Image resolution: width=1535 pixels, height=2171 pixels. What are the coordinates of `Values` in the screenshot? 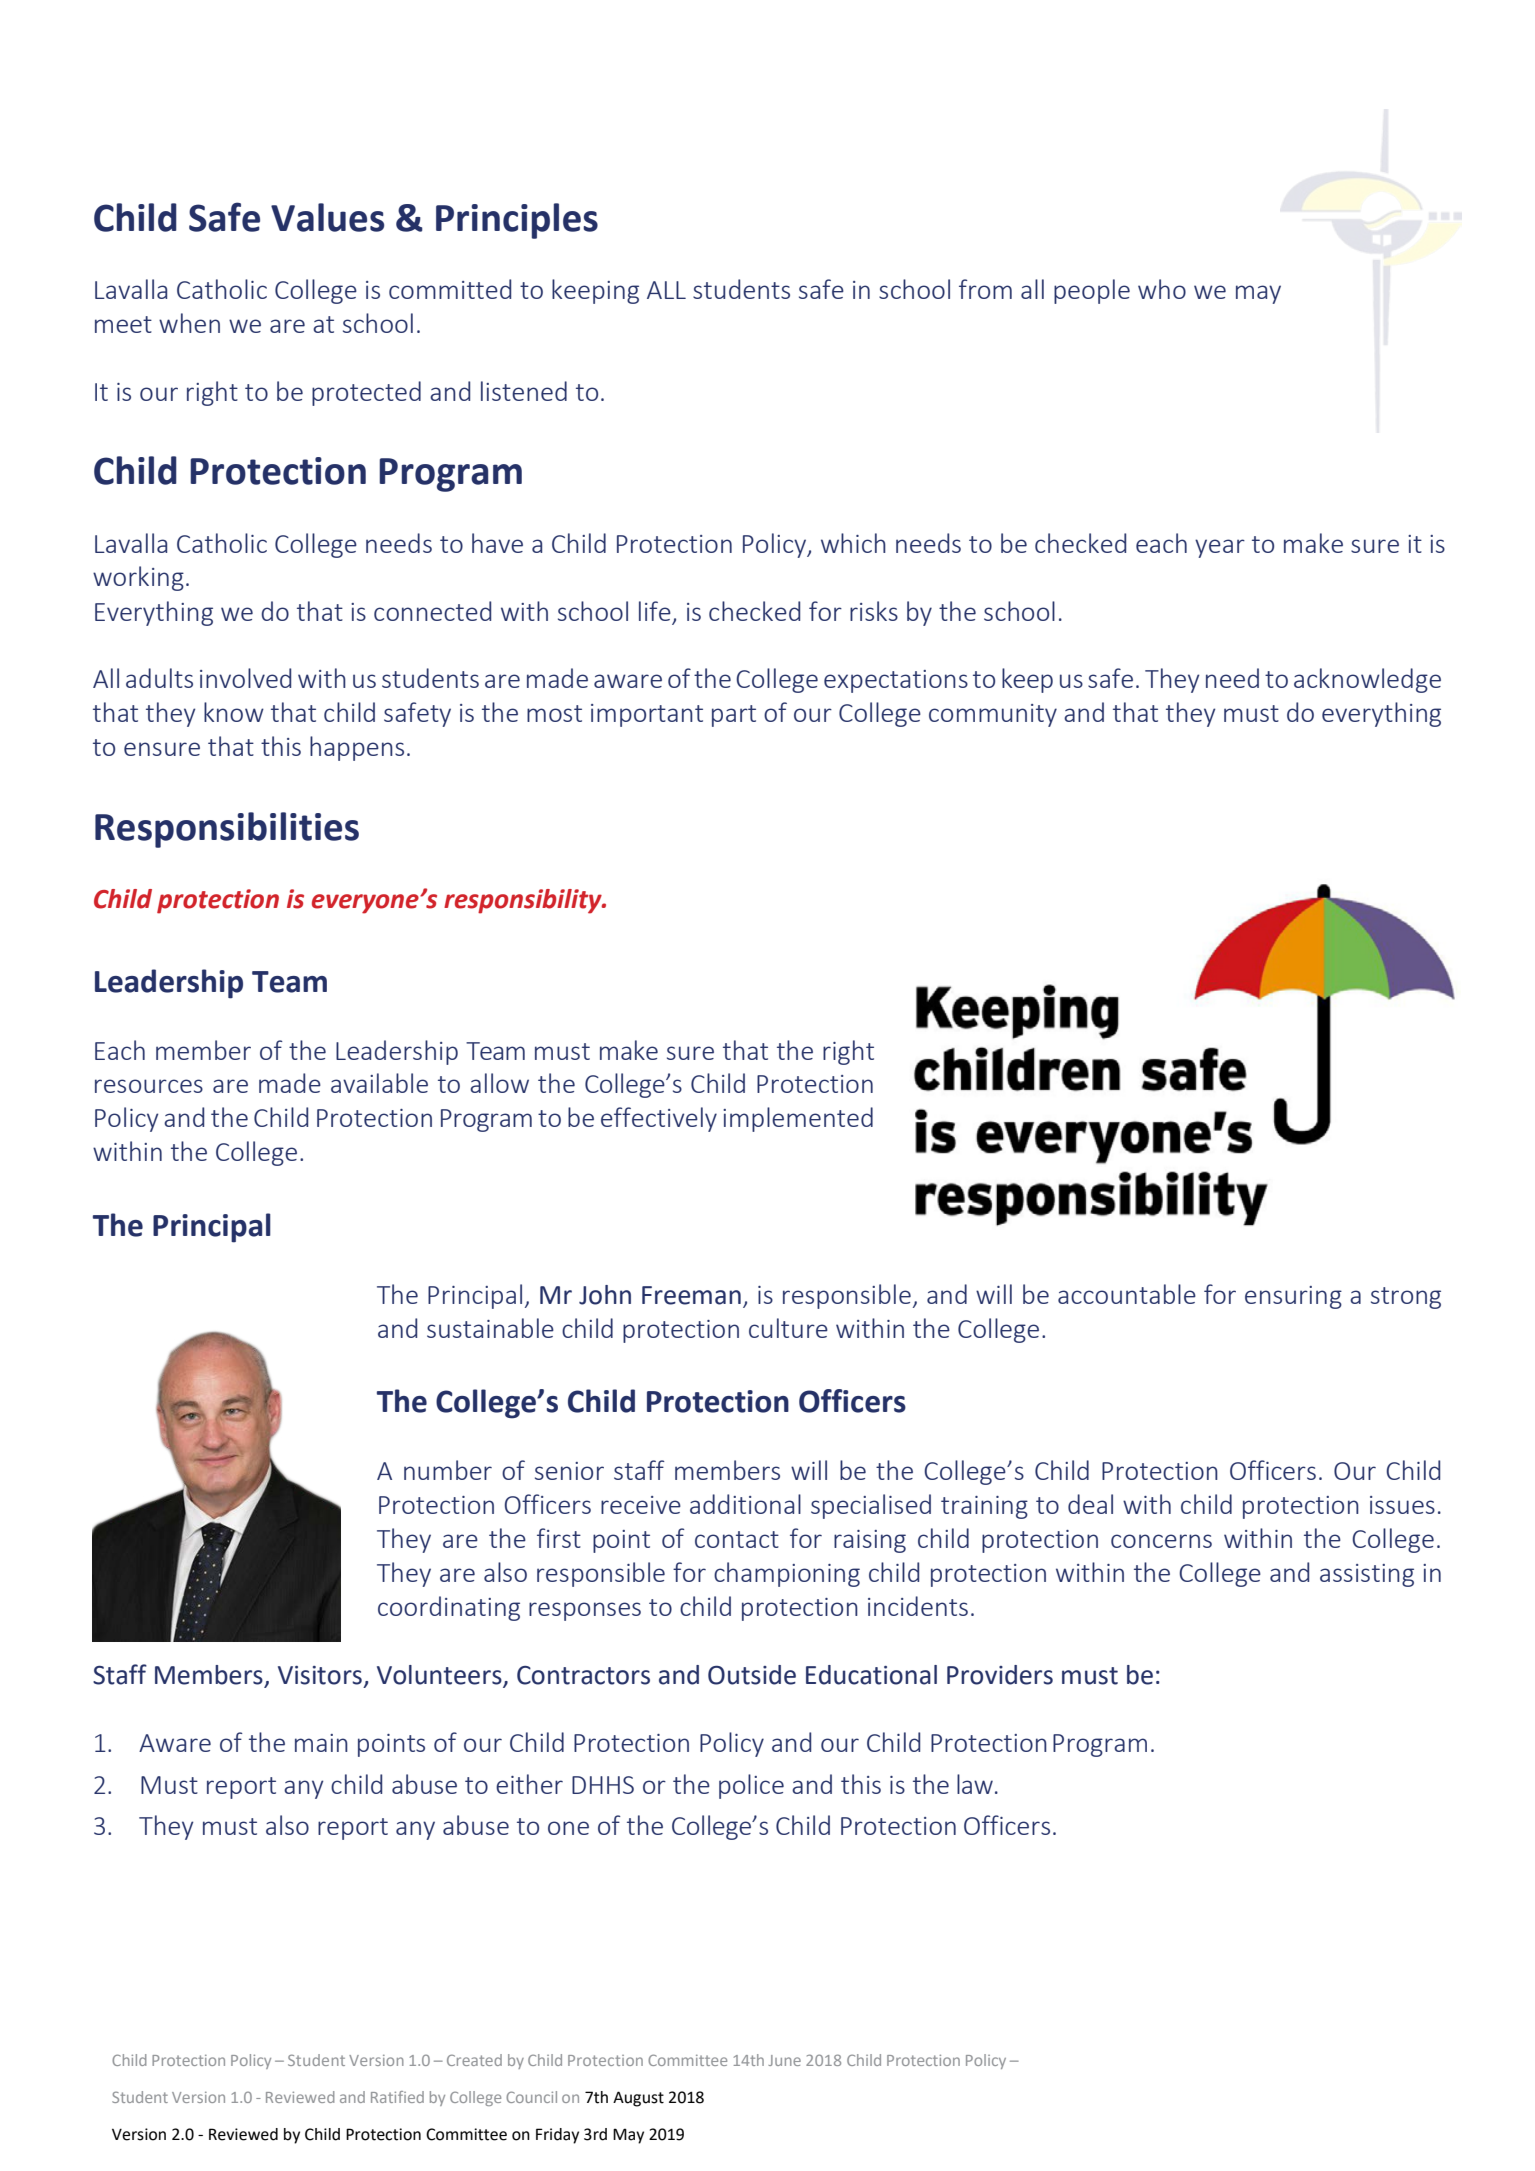 It's located at (327, 217).
